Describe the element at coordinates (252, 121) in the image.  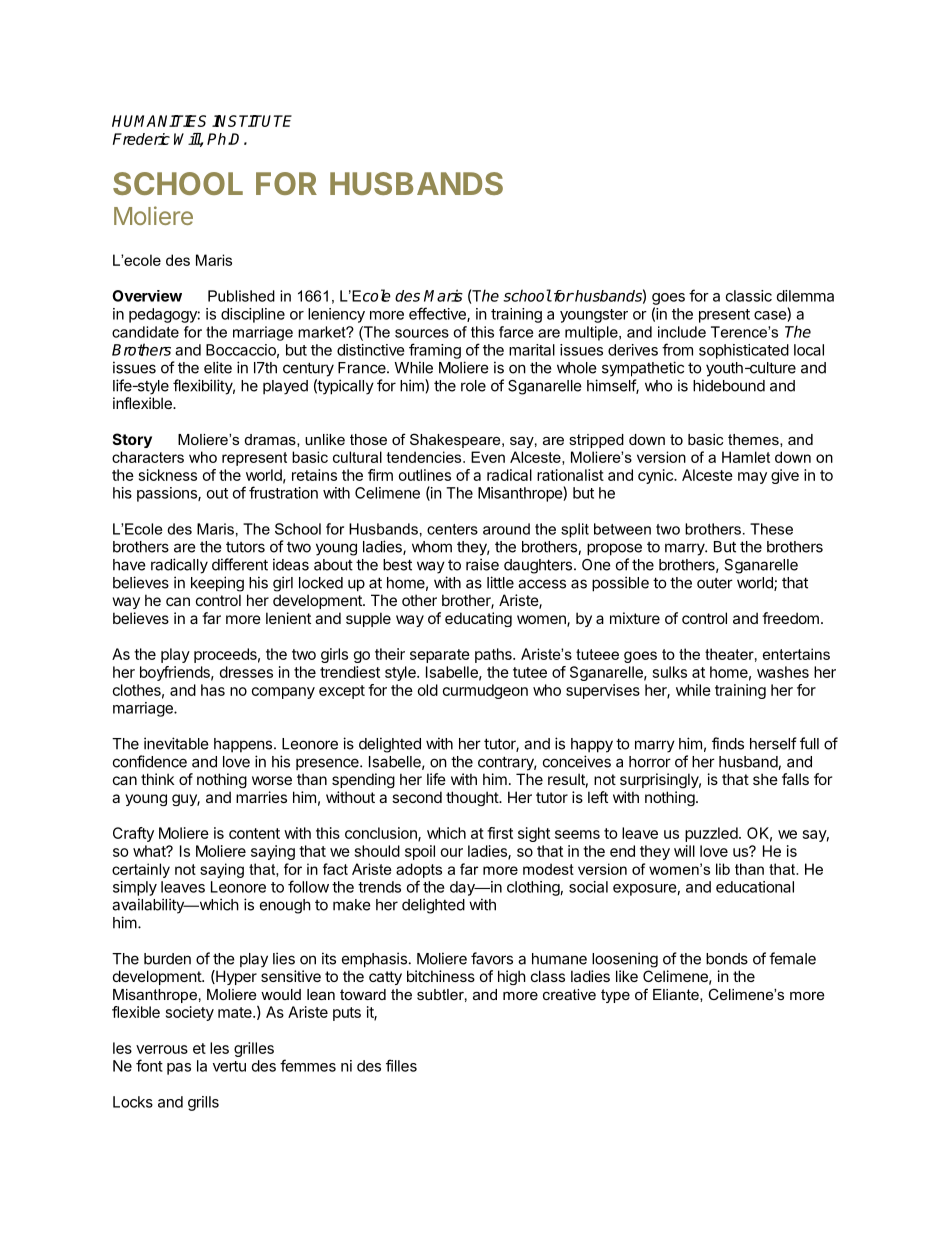
I see `INSTITUTE` at that location.
